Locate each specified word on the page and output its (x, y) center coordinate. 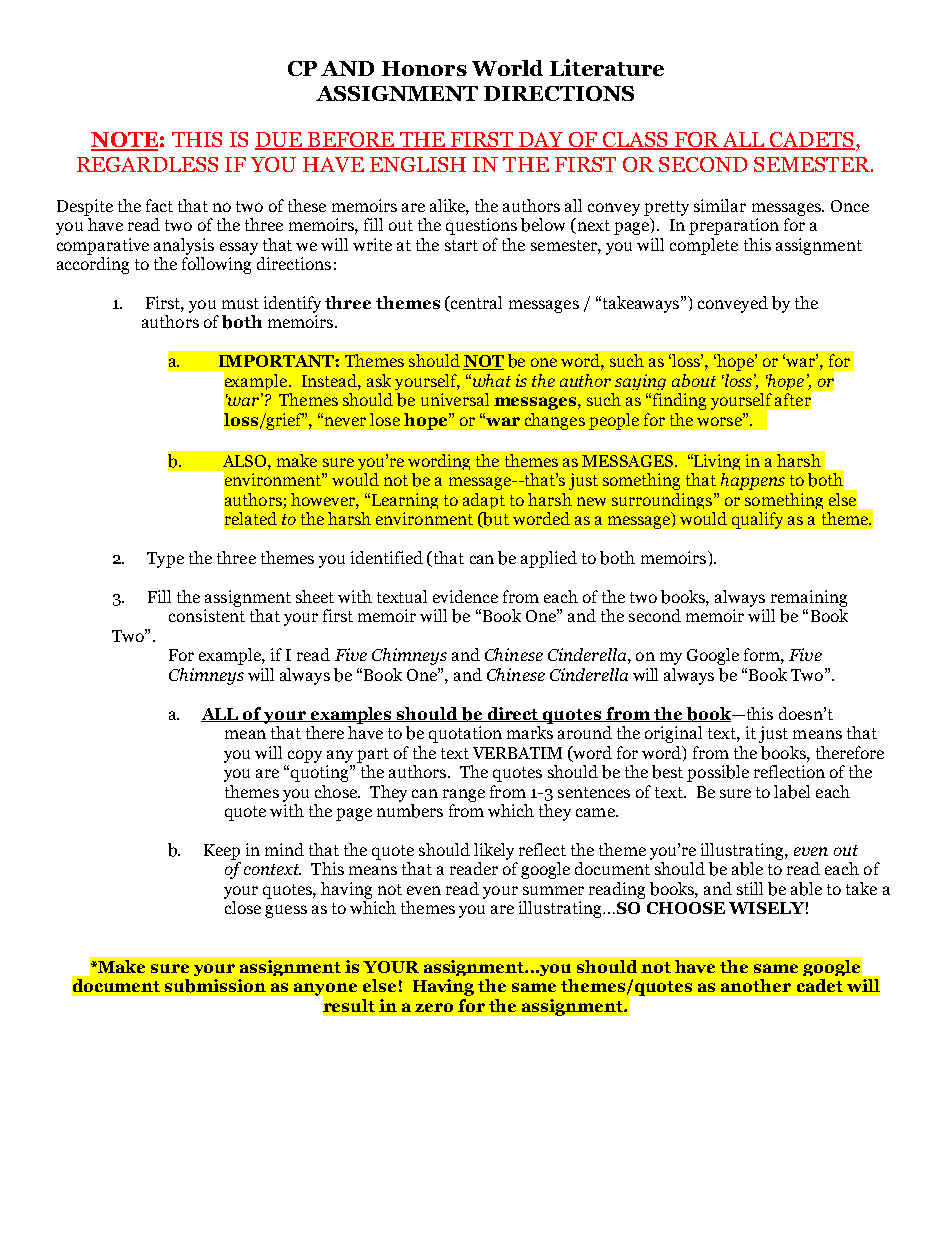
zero (434, 1007)
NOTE (124, 141)
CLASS (635, 141)
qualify (757, 520)
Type (165, 560)
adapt (484, 501)
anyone (324, 990)
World (507, 68)
